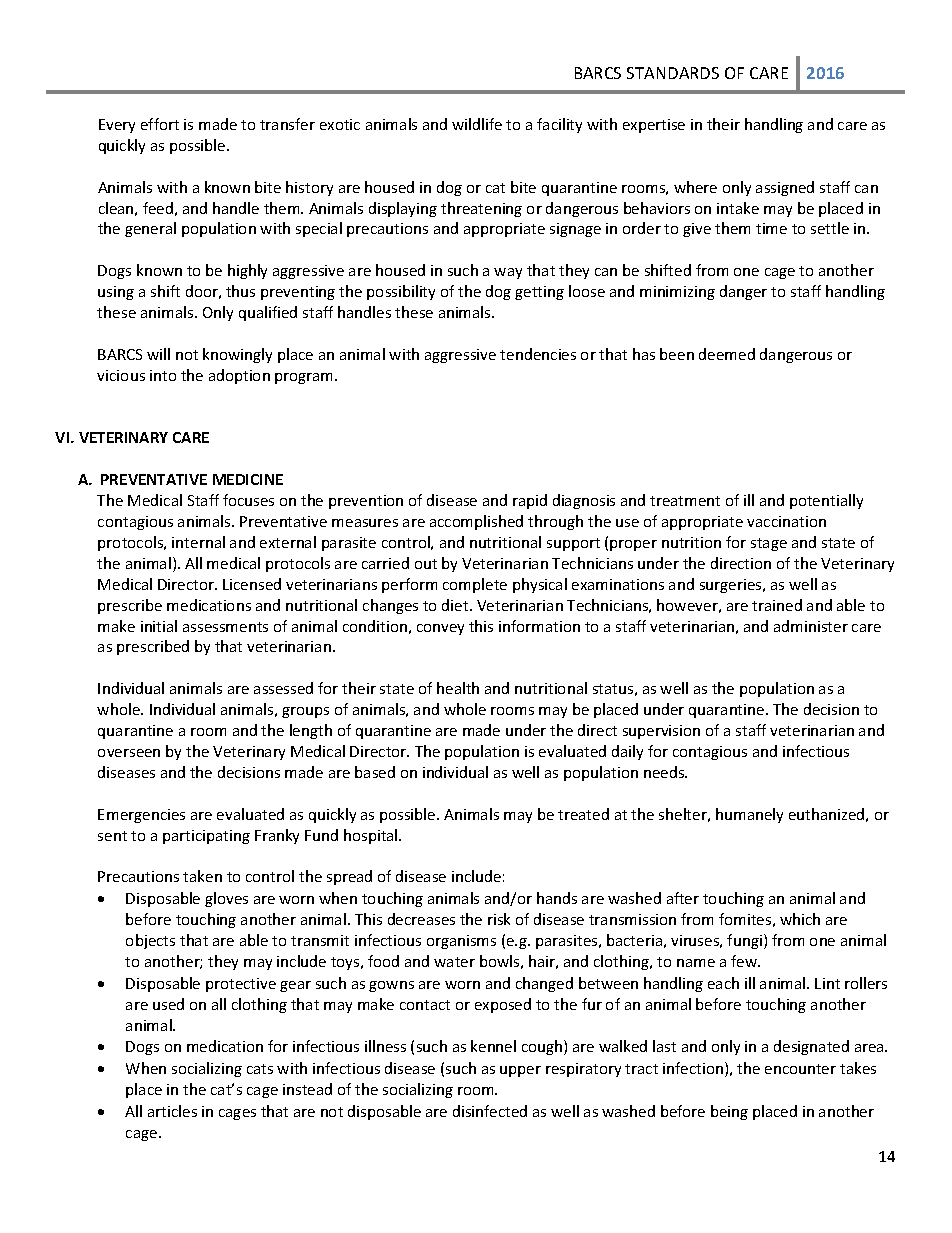 Image resolution: width=952 pixels, height=1233 pixels. I want to click on wildlife, so click(477, 124).
